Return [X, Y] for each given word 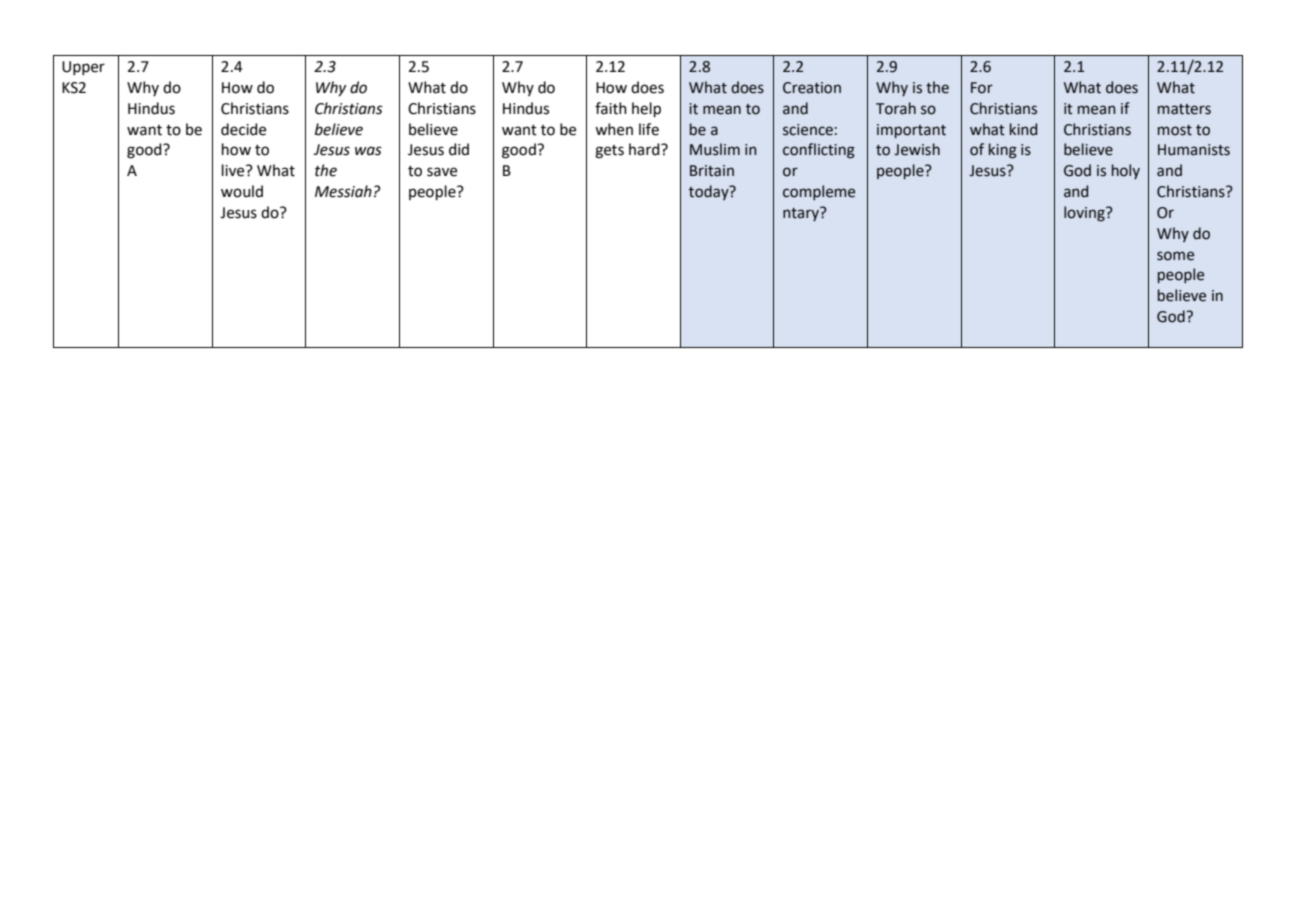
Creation [812, 88]
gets [609, 152]
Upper [83, 68]
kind [1023, 129]
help [646, 109]
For [982, 88]
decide [243, 129]
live [234, 170]
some [1175, 256]
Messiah [343, 191]
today [710, 192]
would [242, 191]
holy [1126, 171]
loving [1085, 214]
